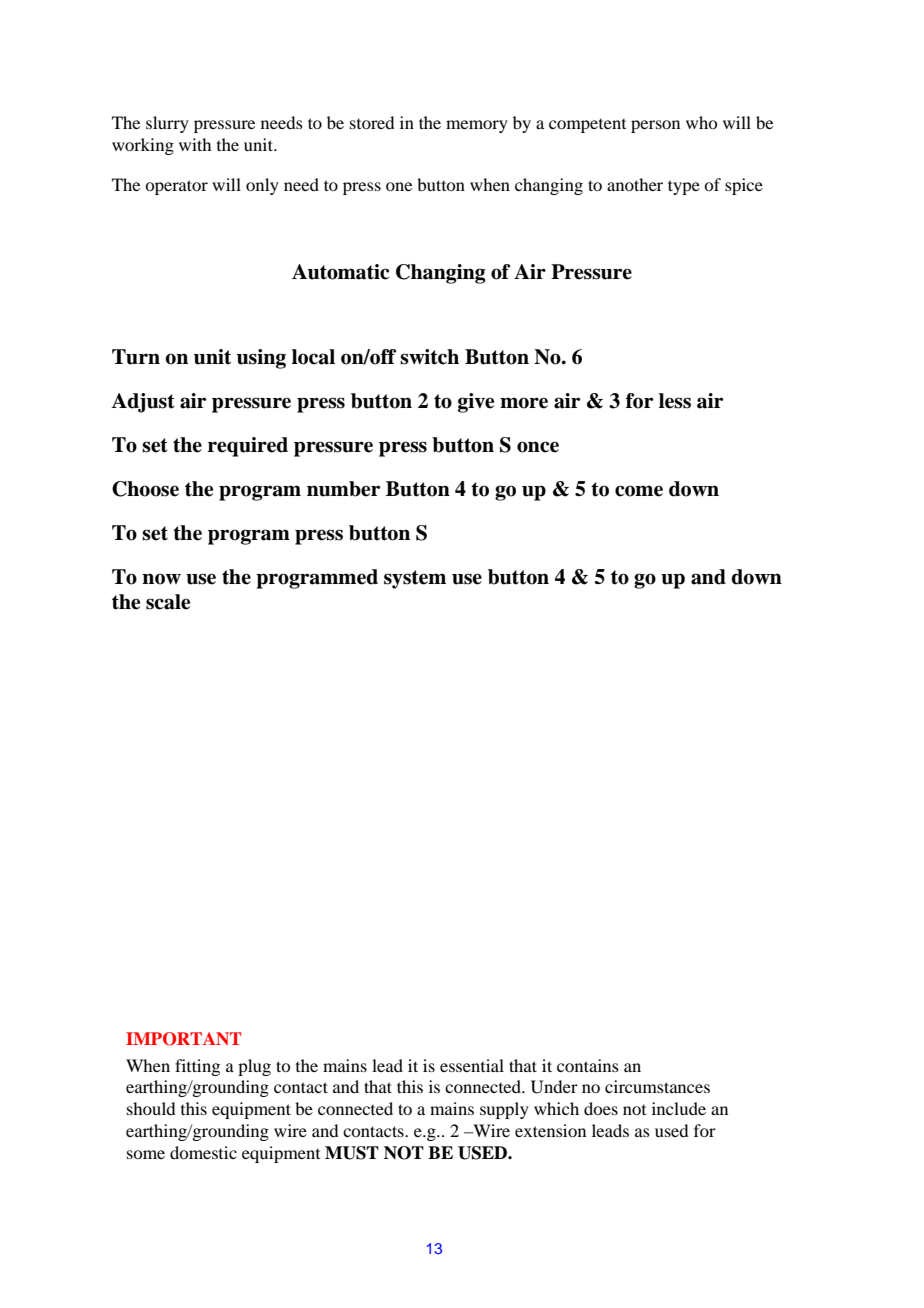 This document has width=924, height=1308. I want to click on scale, so click(168, 602).
